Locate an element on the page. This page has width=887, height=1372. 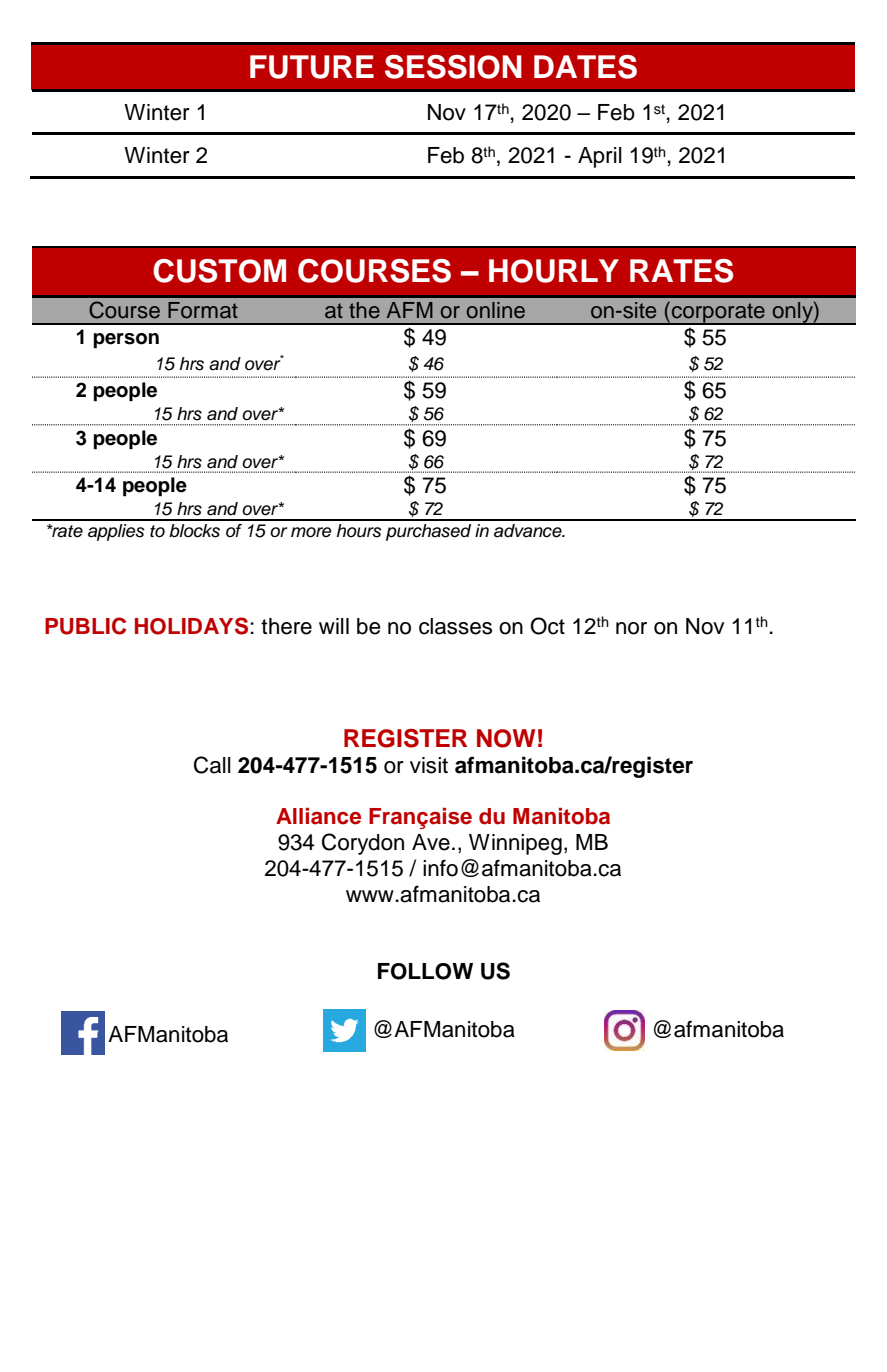
FUTURE is located at coordinates (312, 67).
